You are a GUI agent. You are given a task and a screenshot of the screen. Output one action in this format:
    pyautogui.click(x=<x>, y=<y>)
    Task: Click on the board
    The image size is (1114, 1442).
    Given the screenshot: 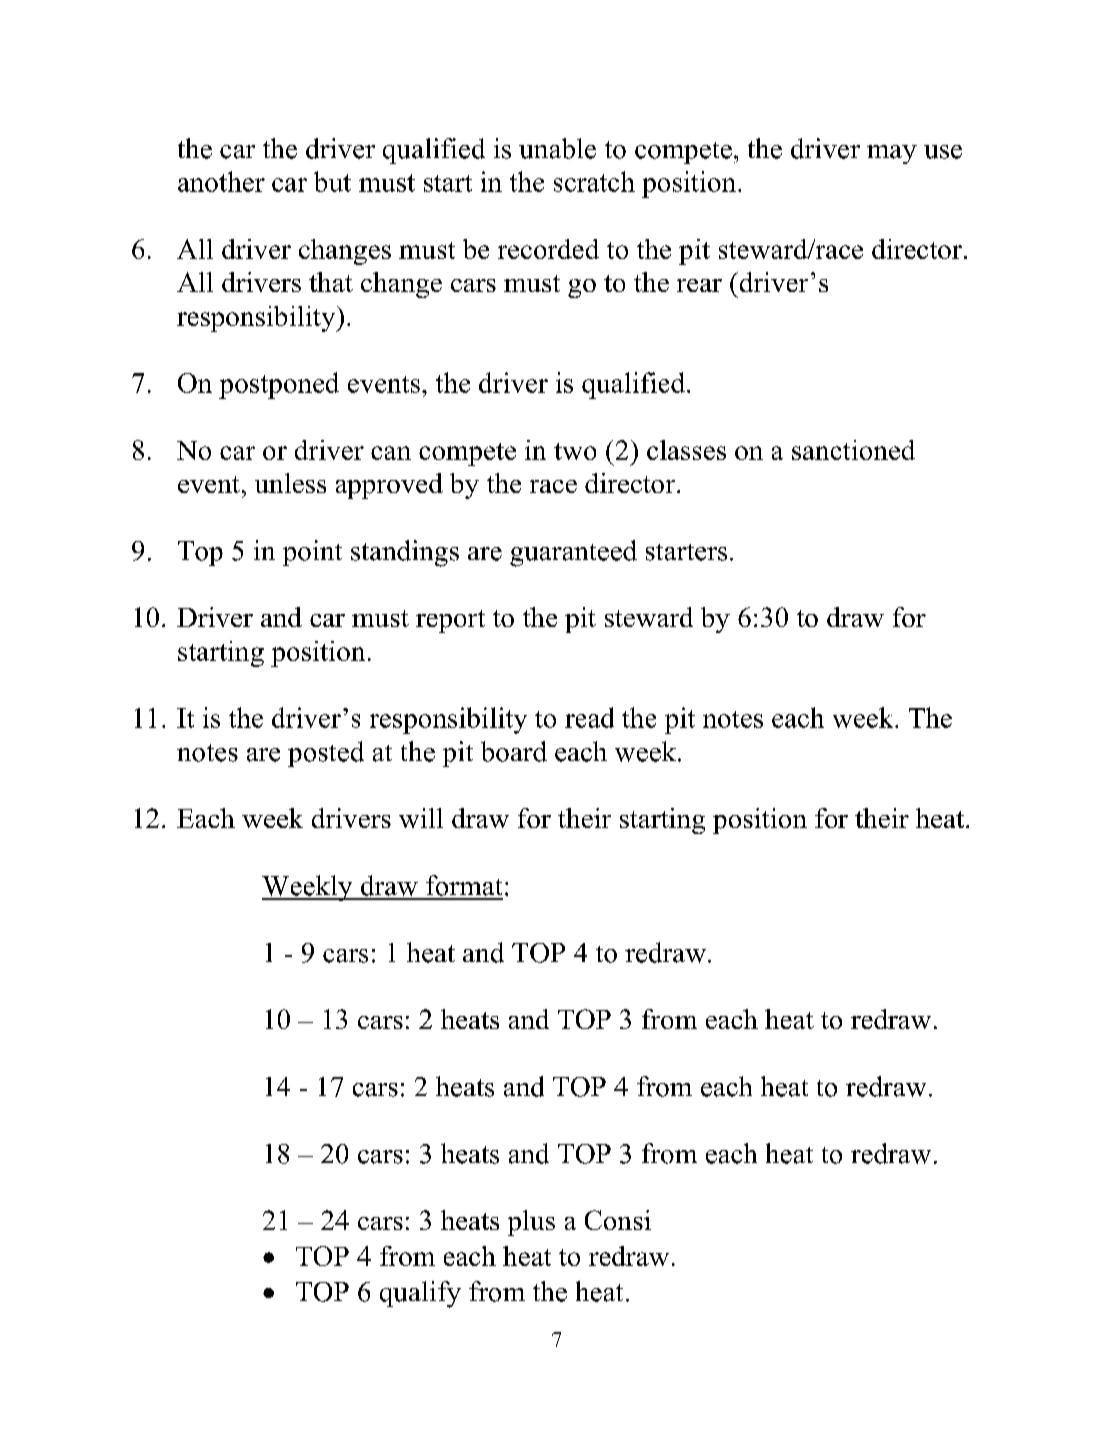 What is the action you would take?
    pyautogui.click(x=514, y=751)
